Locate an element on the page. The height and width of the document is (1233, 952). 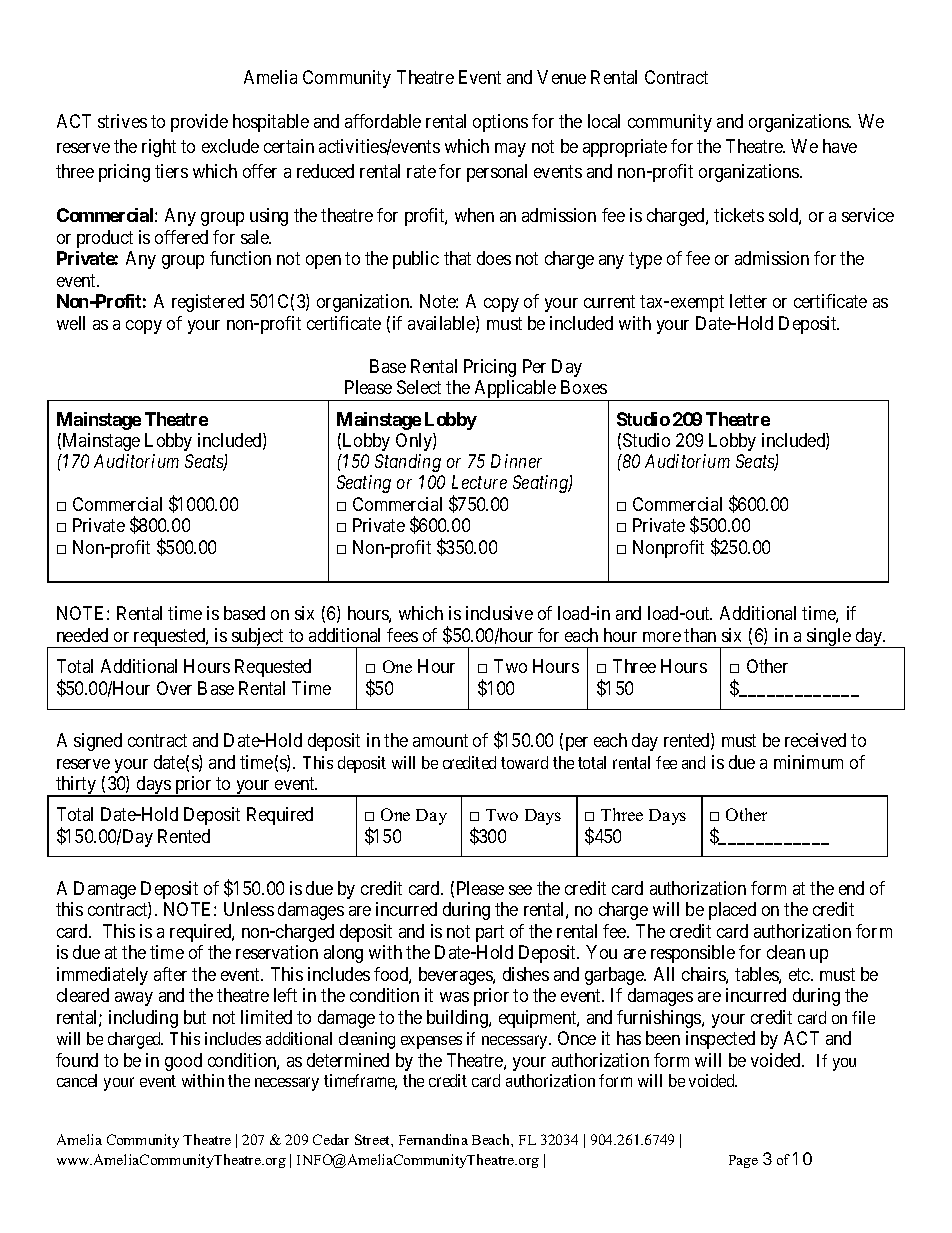
provide is located at coordinates (199, 123).
